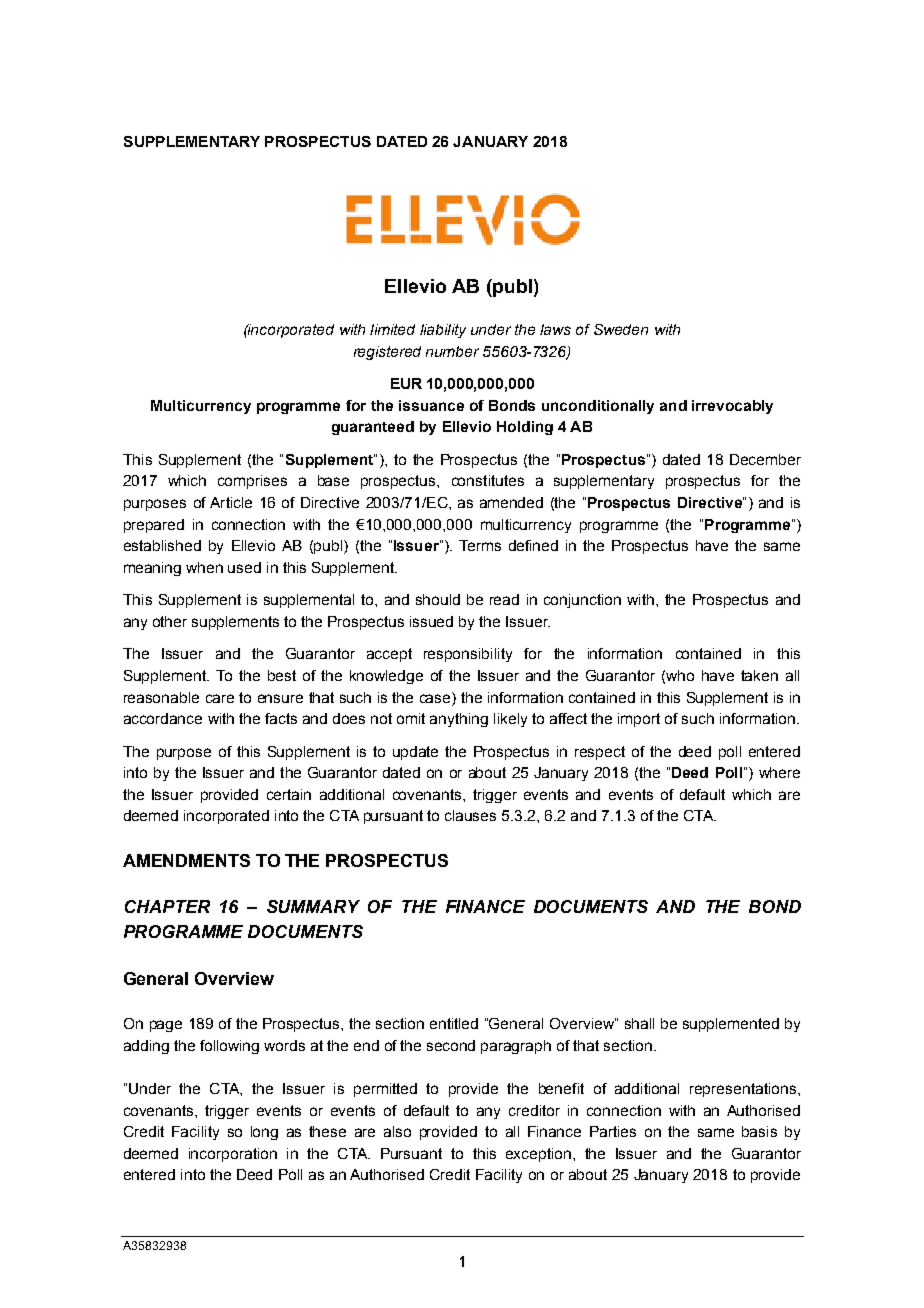 The image size is (924, 1308). I want to click on should, so click(438, 599).
